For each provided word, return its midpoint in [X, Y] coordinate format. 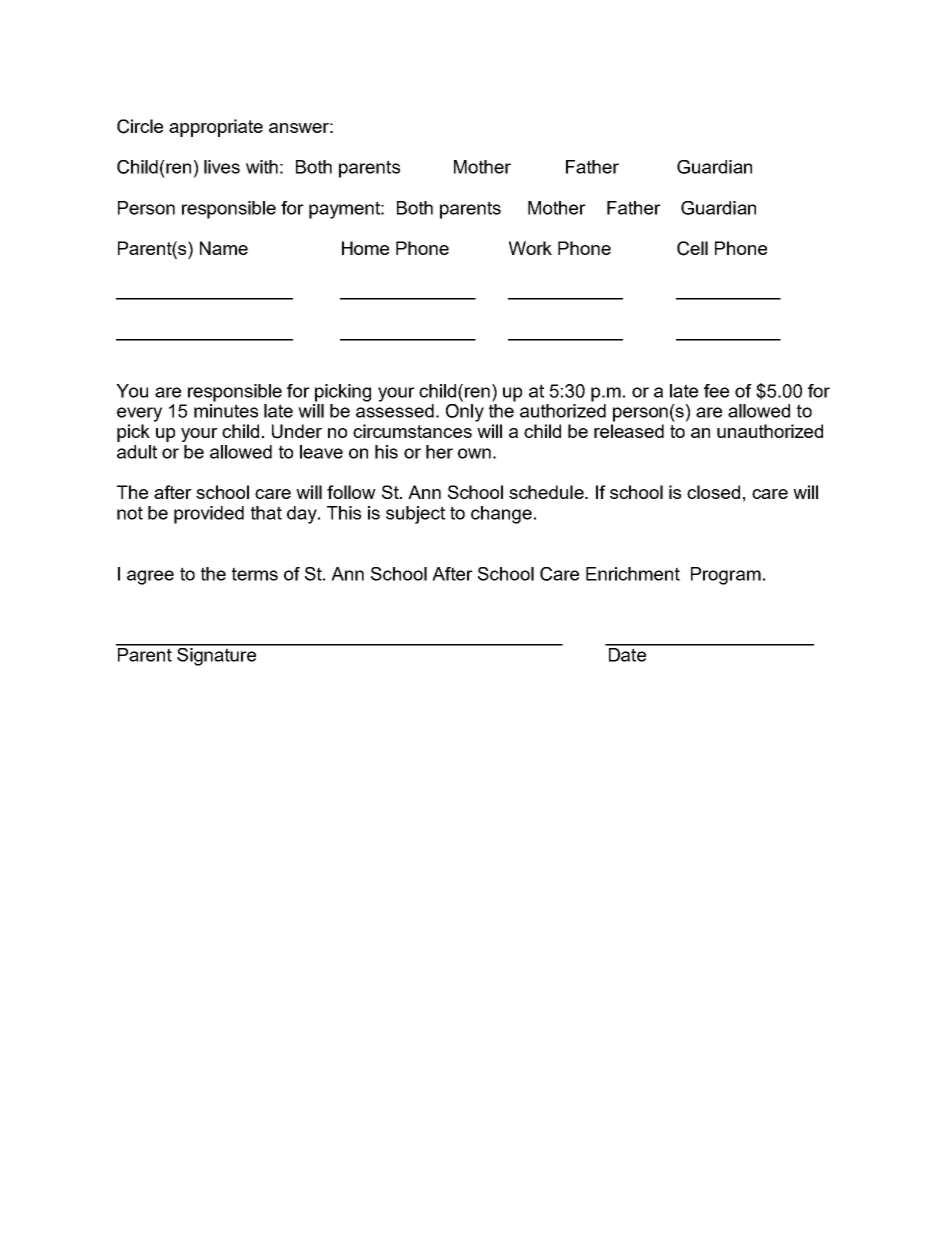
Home [365, 248]
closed [713, 492]
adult [137, 452]
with [262, 167]
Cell [692, 248]
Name [224, 248]
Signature [216, 655]
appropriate [216, 128]
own [474, 453]
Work [530, 248]
